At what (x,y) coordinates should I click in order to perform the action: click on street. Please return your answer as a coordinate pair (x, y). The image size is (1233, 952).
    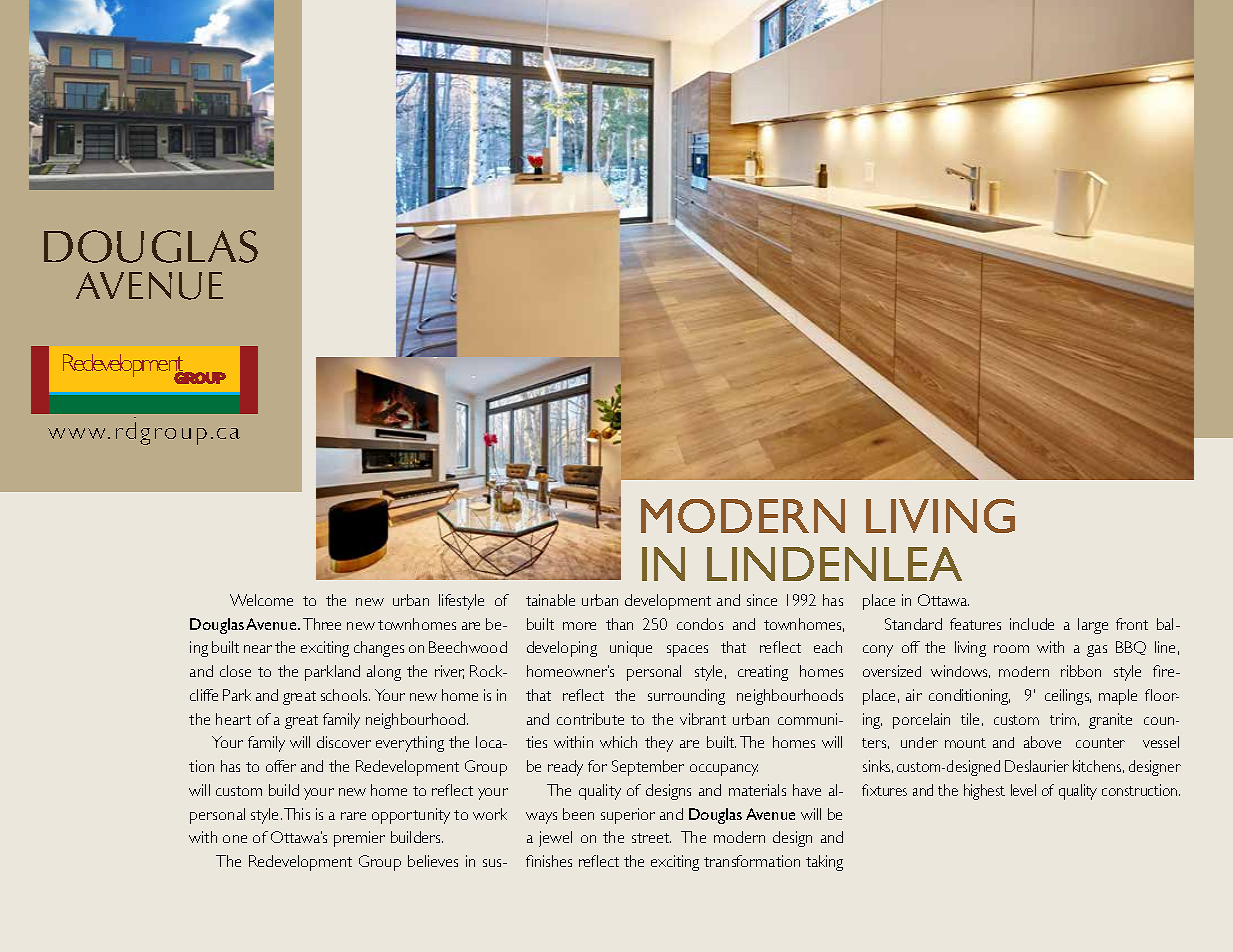
    Looking at the image, I should click on (651, 838).
